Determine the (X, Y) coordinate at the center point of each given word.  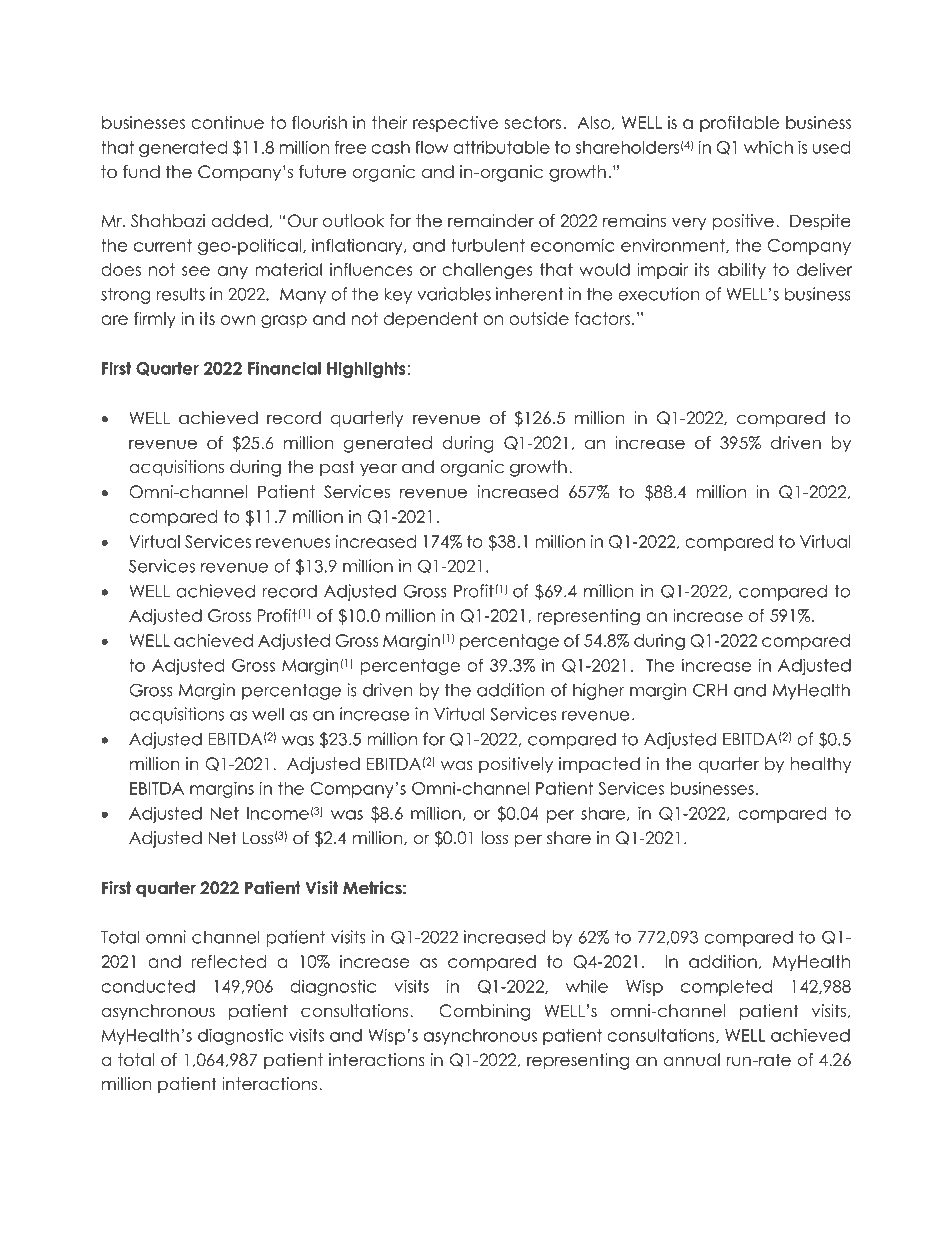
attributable (501, 147)
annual (691, 1060)
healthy (821, 765)
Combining (484, 1012)
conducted (148, 986)
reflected (229, 961)
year (378, 470)
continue (227, 122)
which (768, 147)
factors (603, 318)
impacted (599, 765)
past (337, 468)
